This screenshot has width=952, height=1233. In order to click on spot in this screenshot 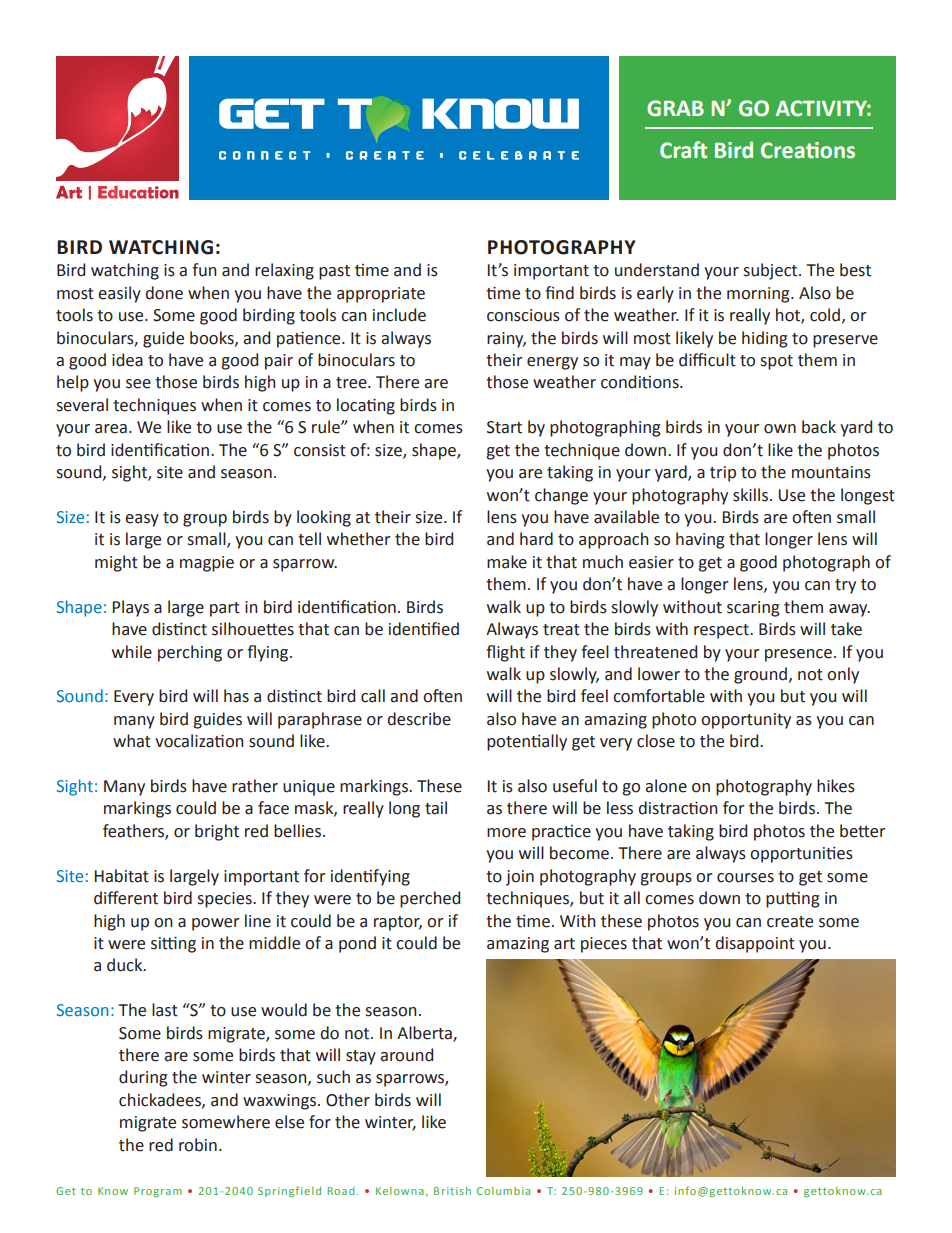, I will do `click(776, 362)`.
